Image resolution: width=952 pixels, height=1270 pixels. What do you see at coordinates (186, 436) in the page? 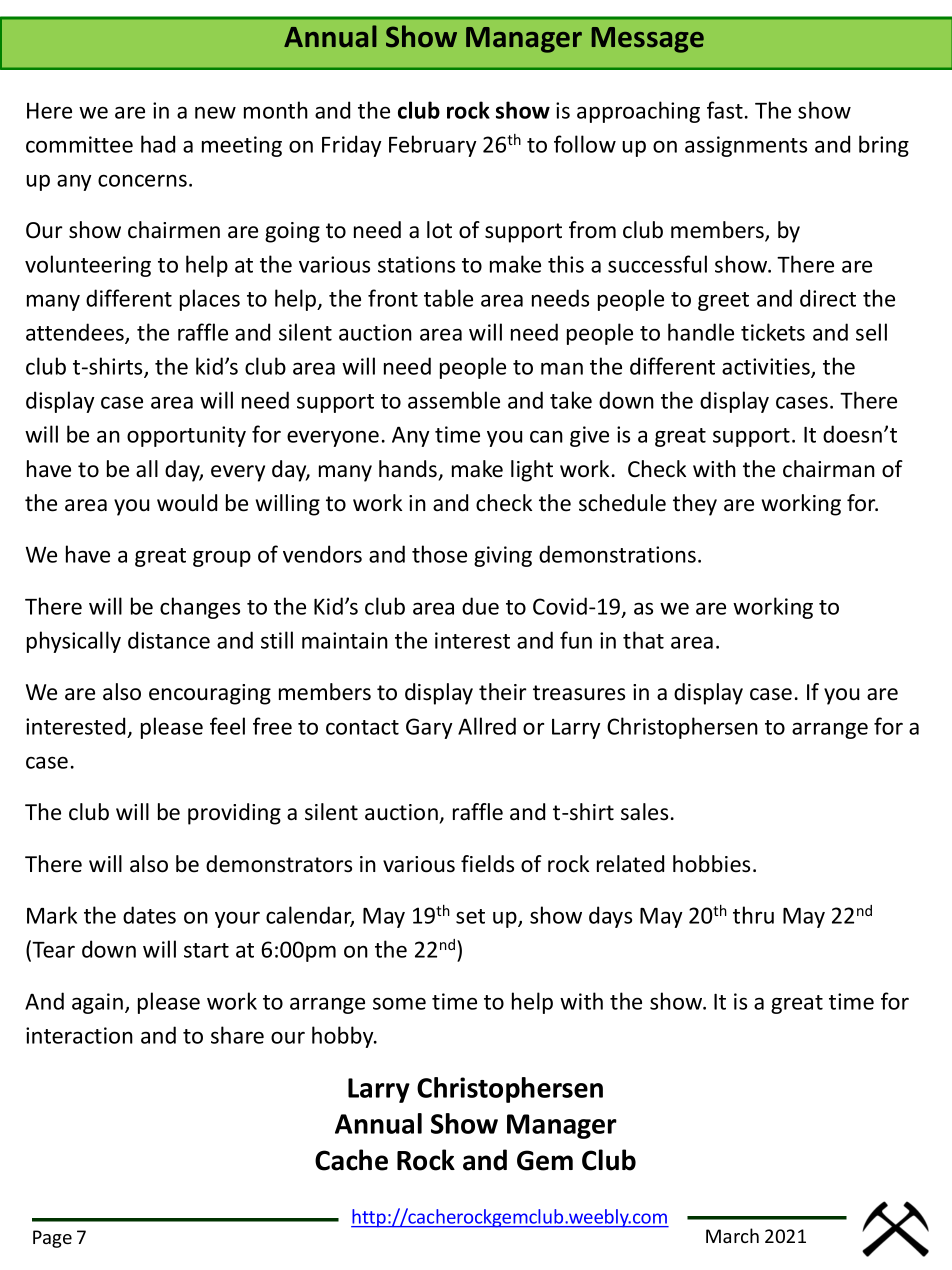
I see `opportunity` at bounding box center [186, 436].
